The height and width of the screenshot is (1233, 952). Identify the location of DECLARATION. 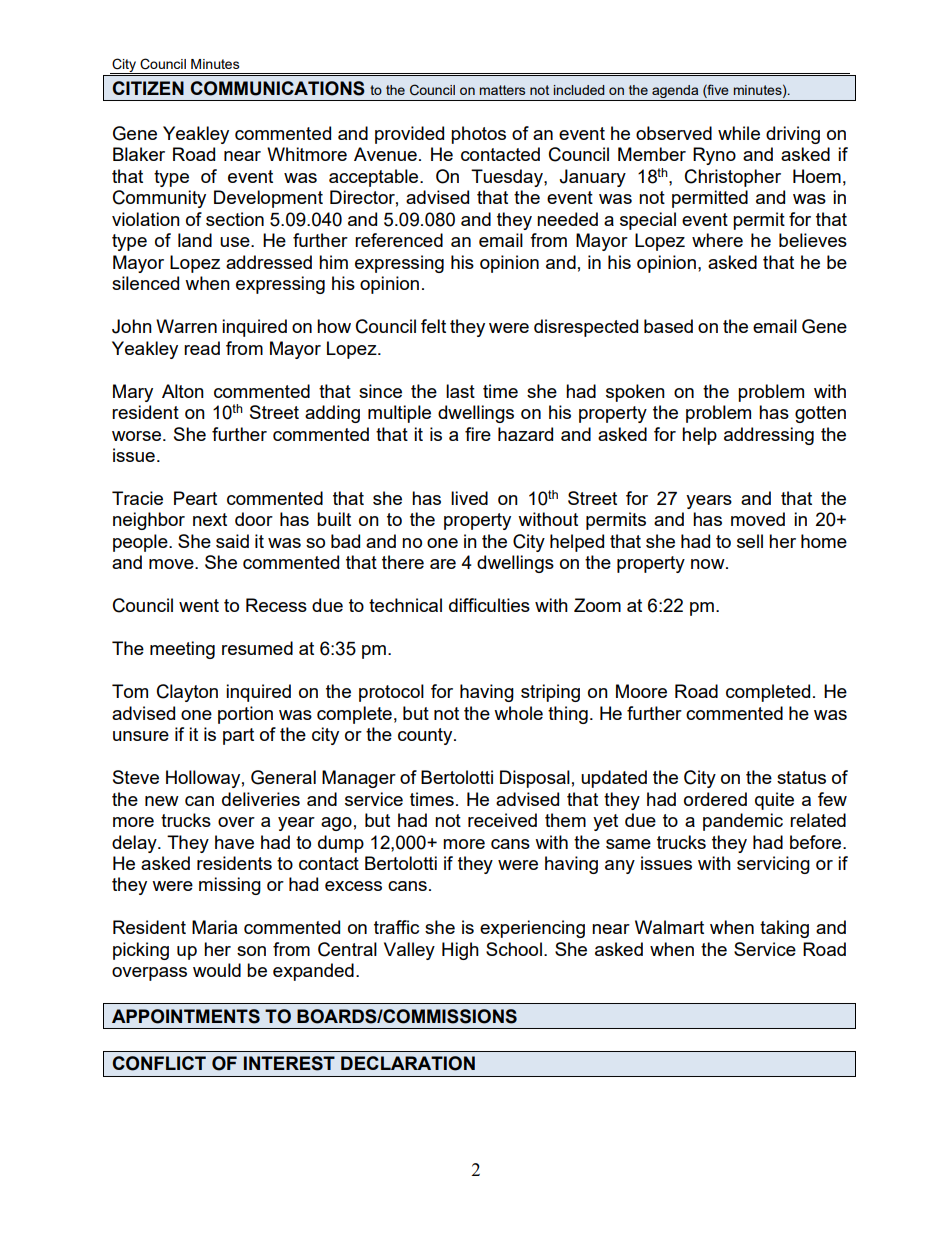
(408, 1063).
